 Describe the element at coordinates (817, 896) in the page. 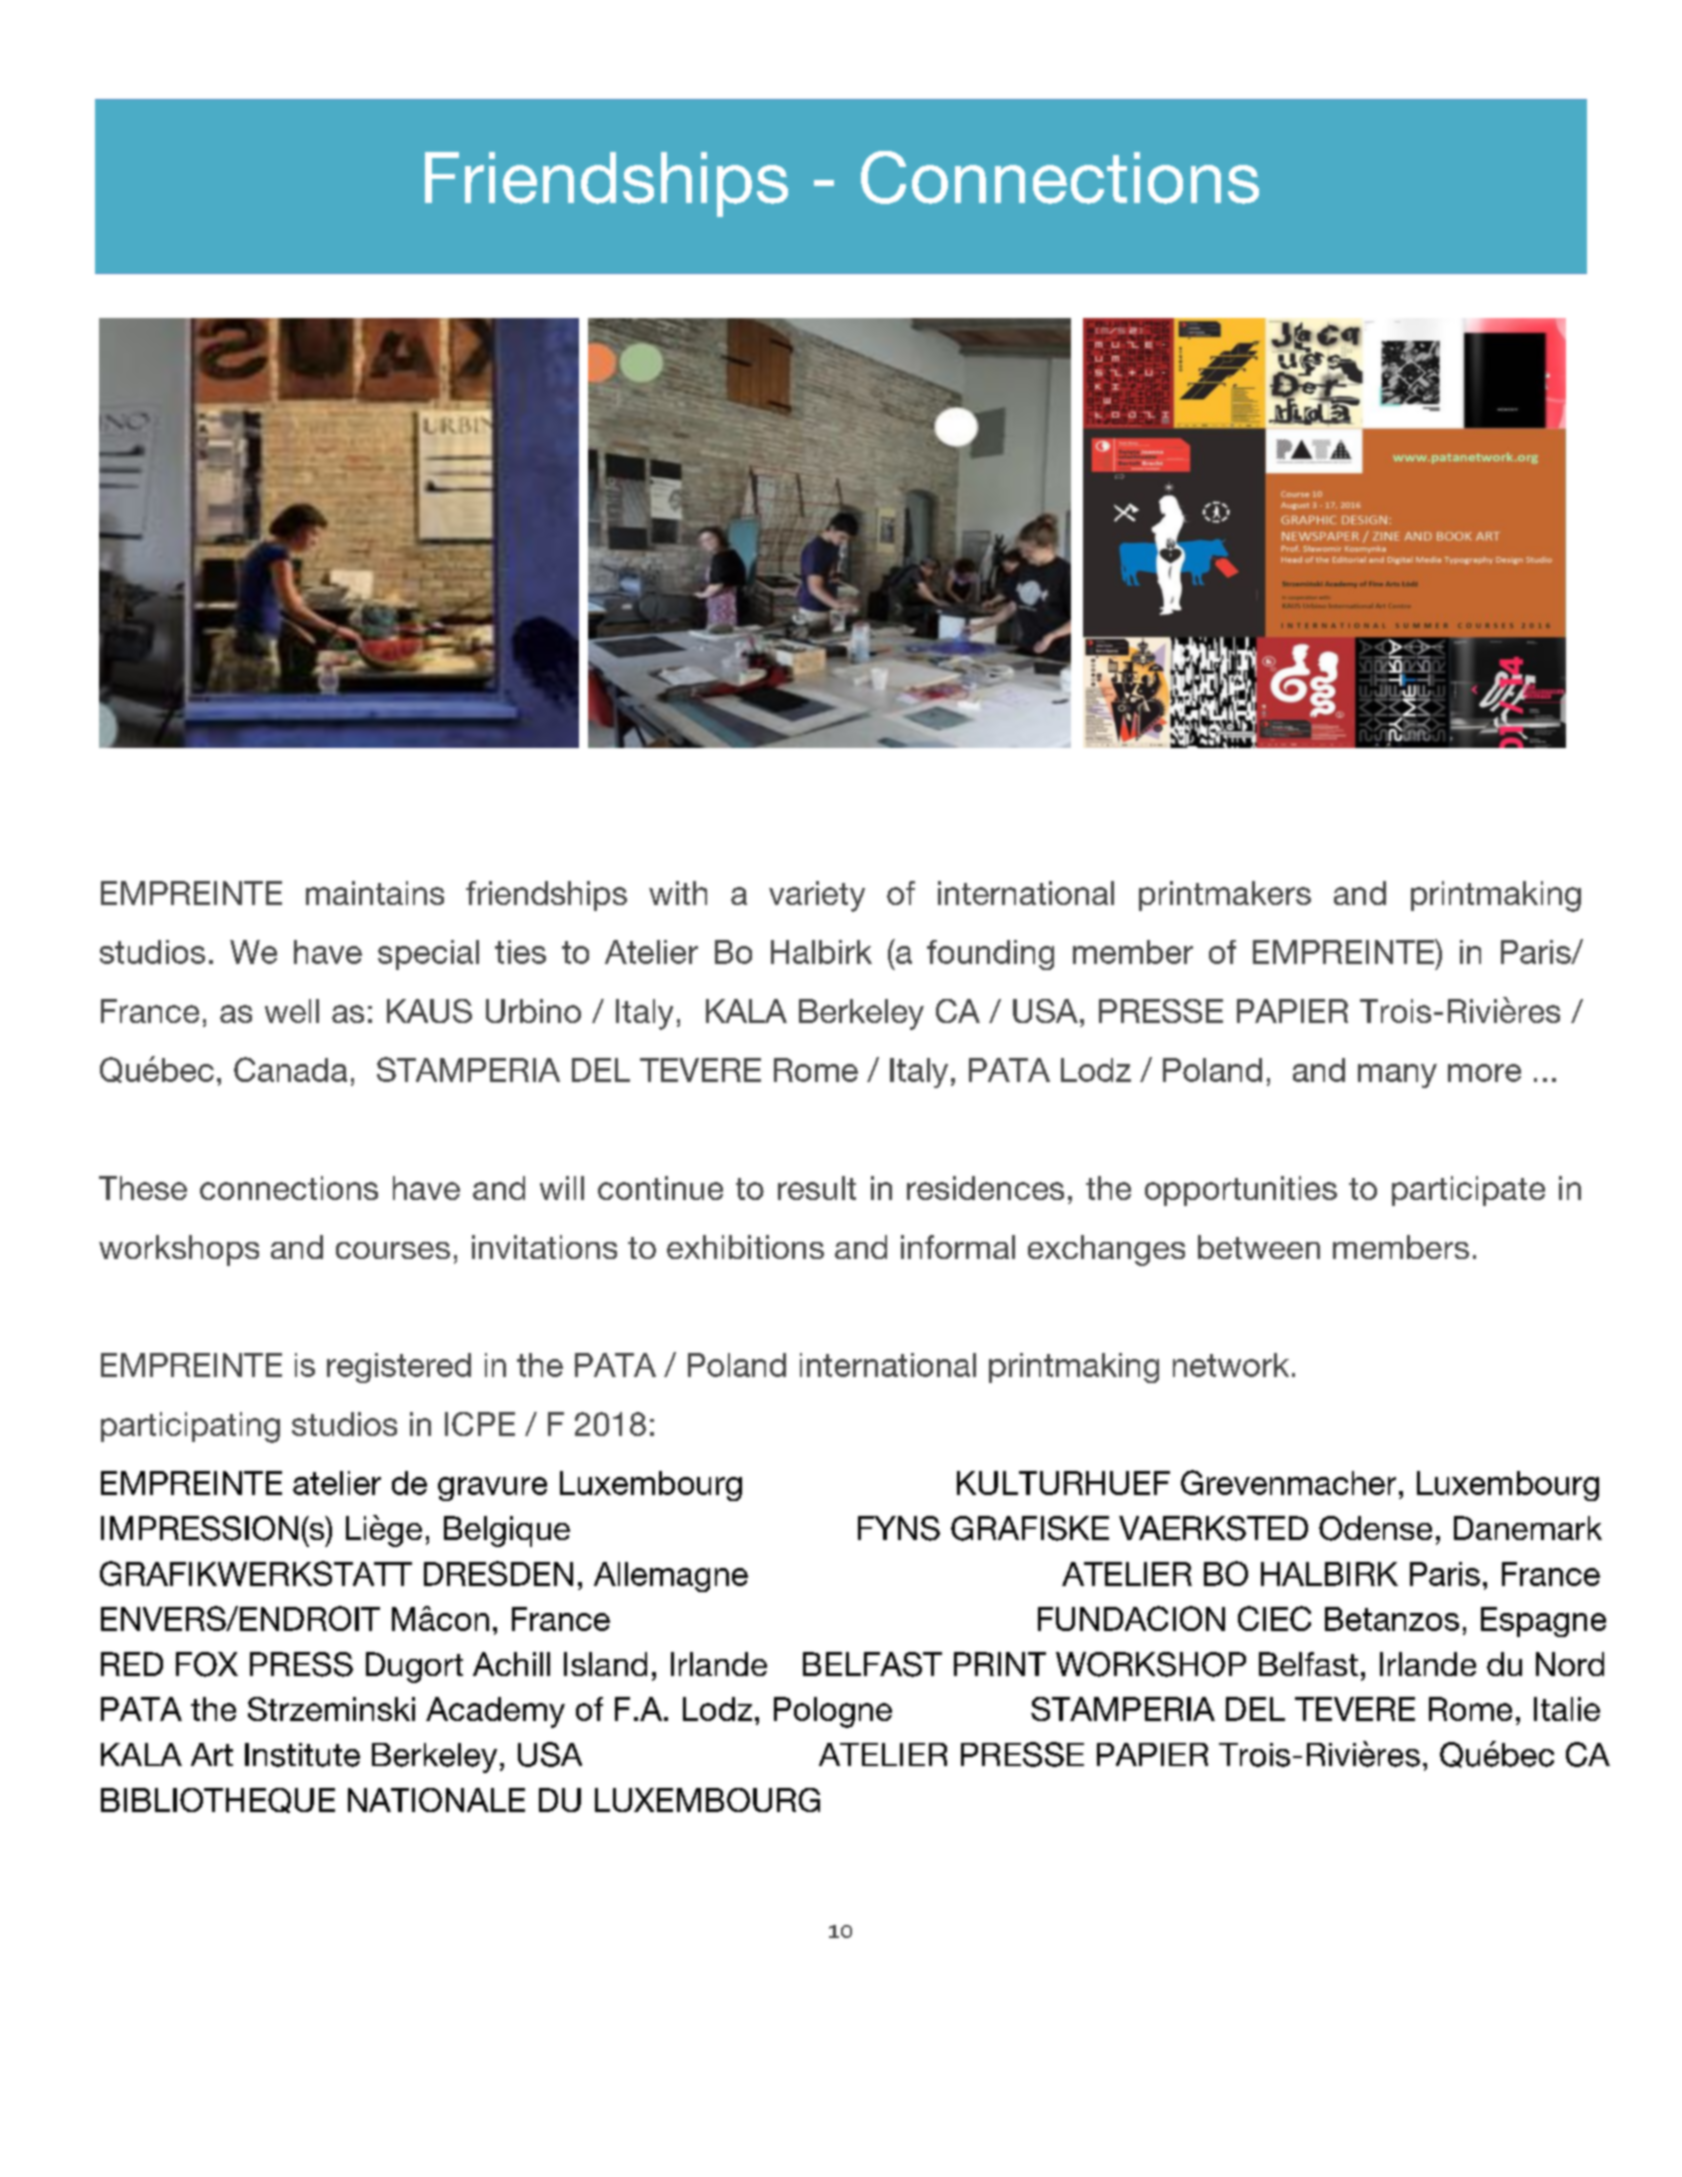

I see `variety` at that location.
